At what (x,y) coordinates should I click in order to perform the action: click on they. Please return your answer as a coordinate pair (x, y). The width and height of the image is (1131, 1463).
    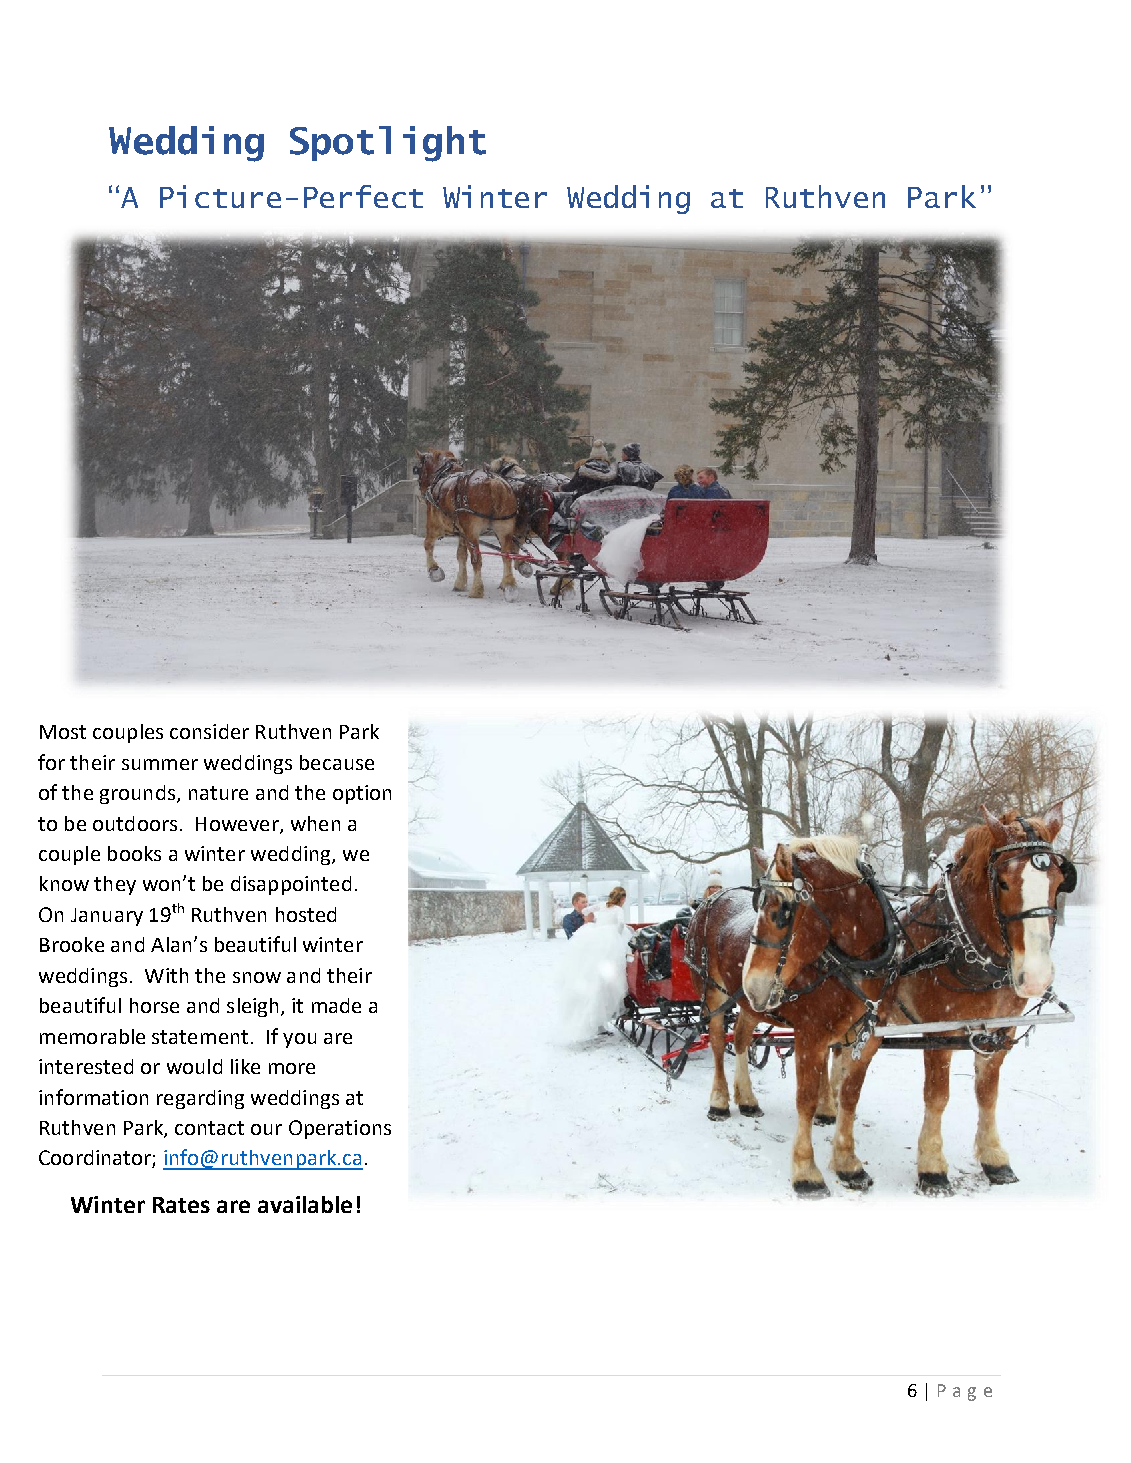
    Looking at the image, I should click on (115, 885).
